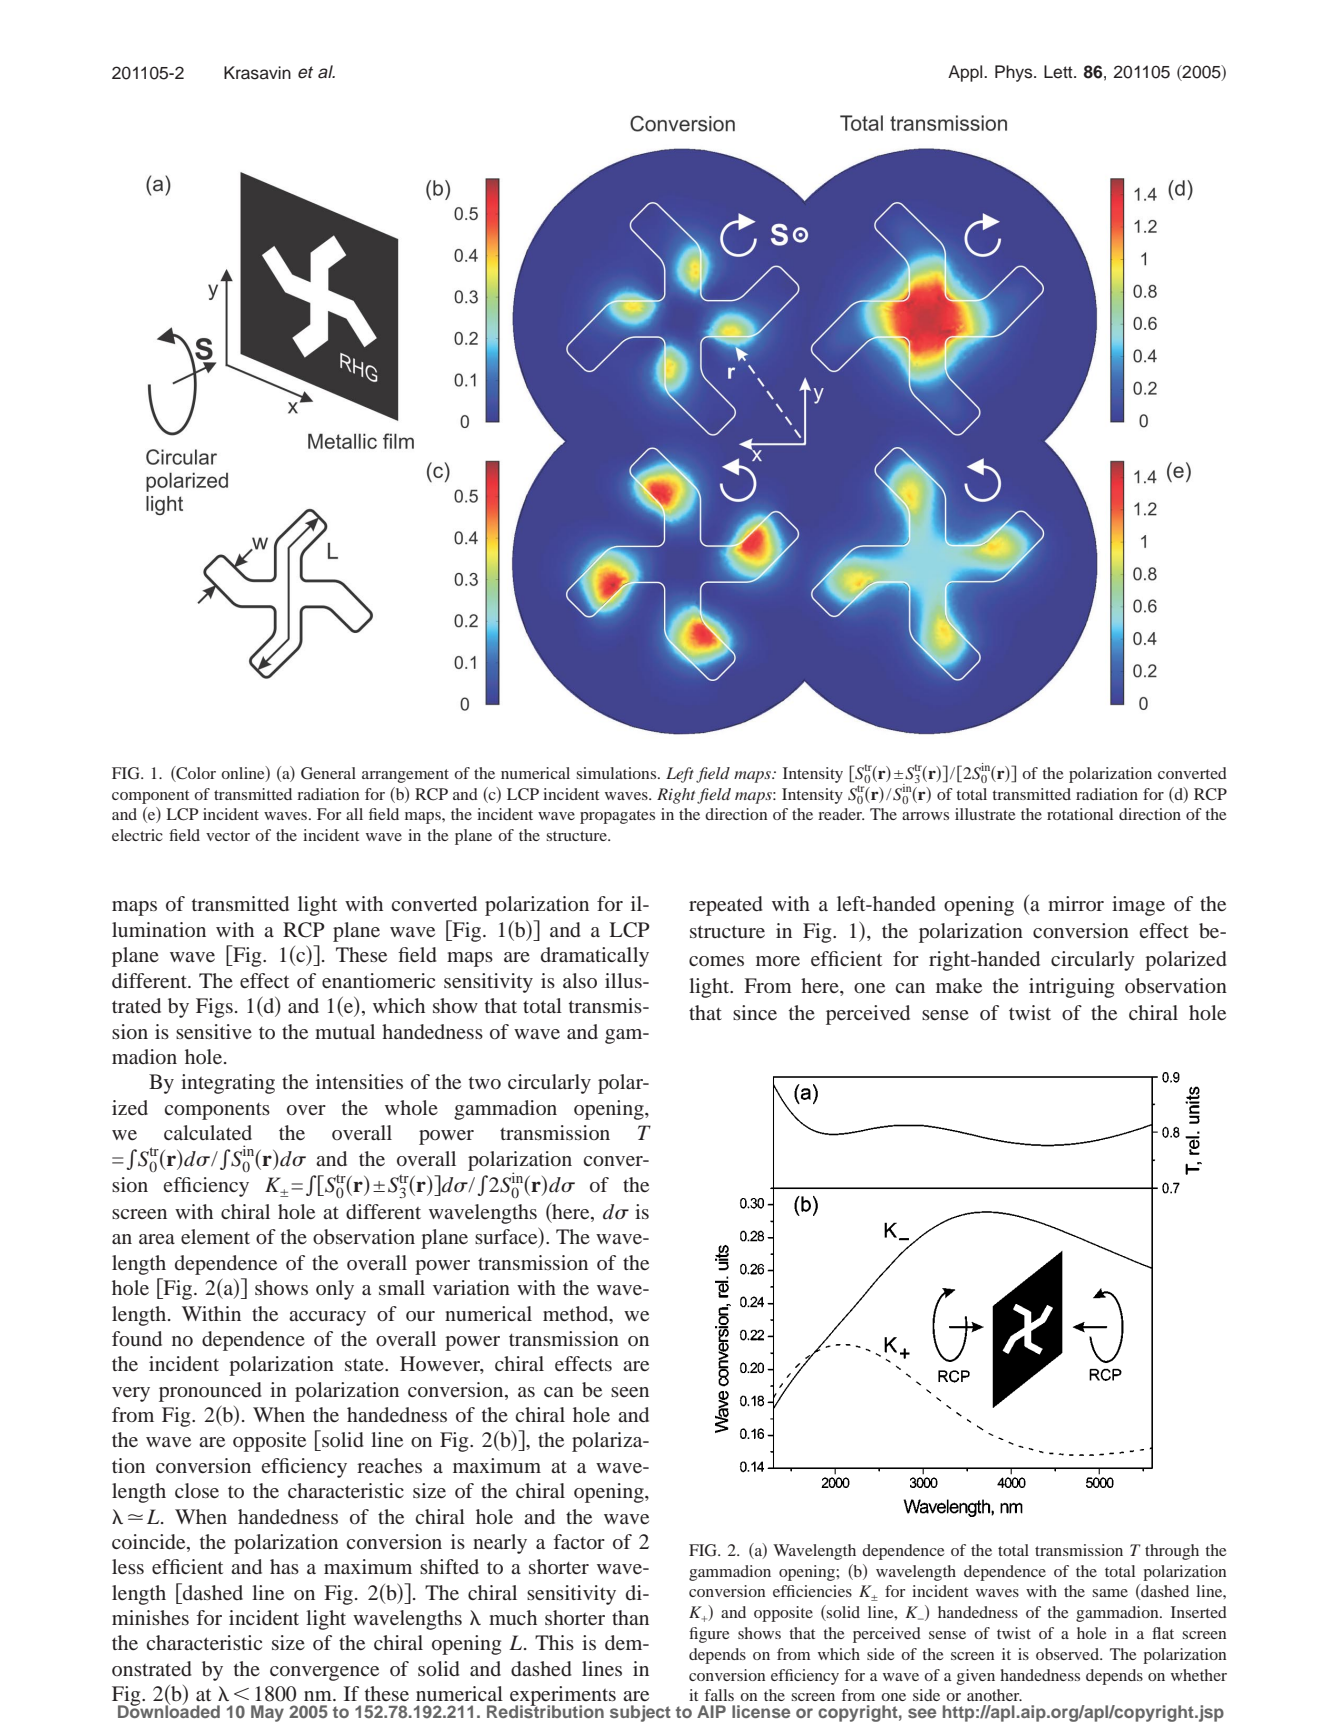 Image resolution: width=1341 pixels, height=1736 pixels. What do you see at coordinates (267, 1713) in the screenshot?
I see `May` at bounding box center [267, 1713].
